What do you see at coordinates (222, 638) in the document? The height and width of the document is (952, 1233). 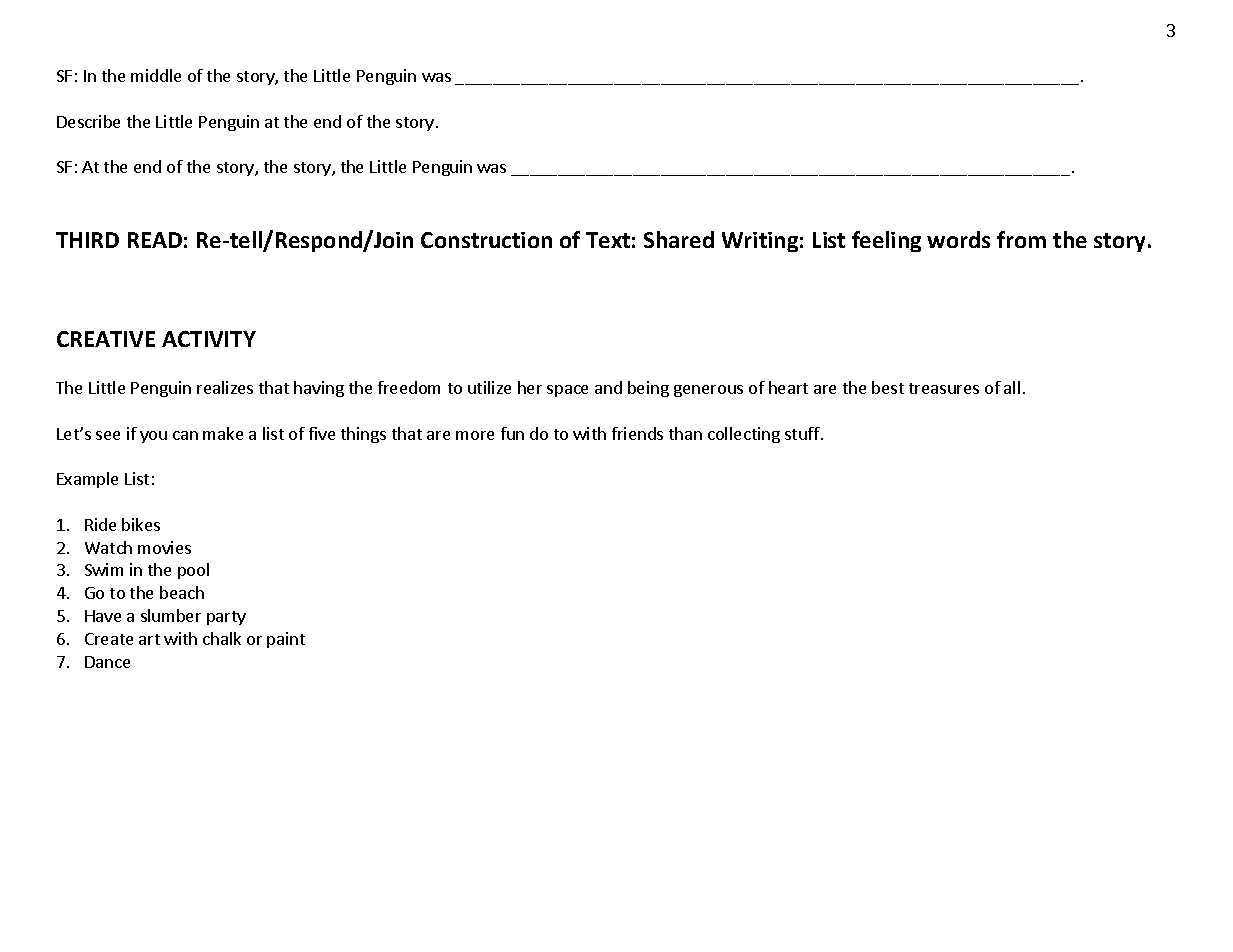 I see `chalk` at bounding box center [222, 638].
